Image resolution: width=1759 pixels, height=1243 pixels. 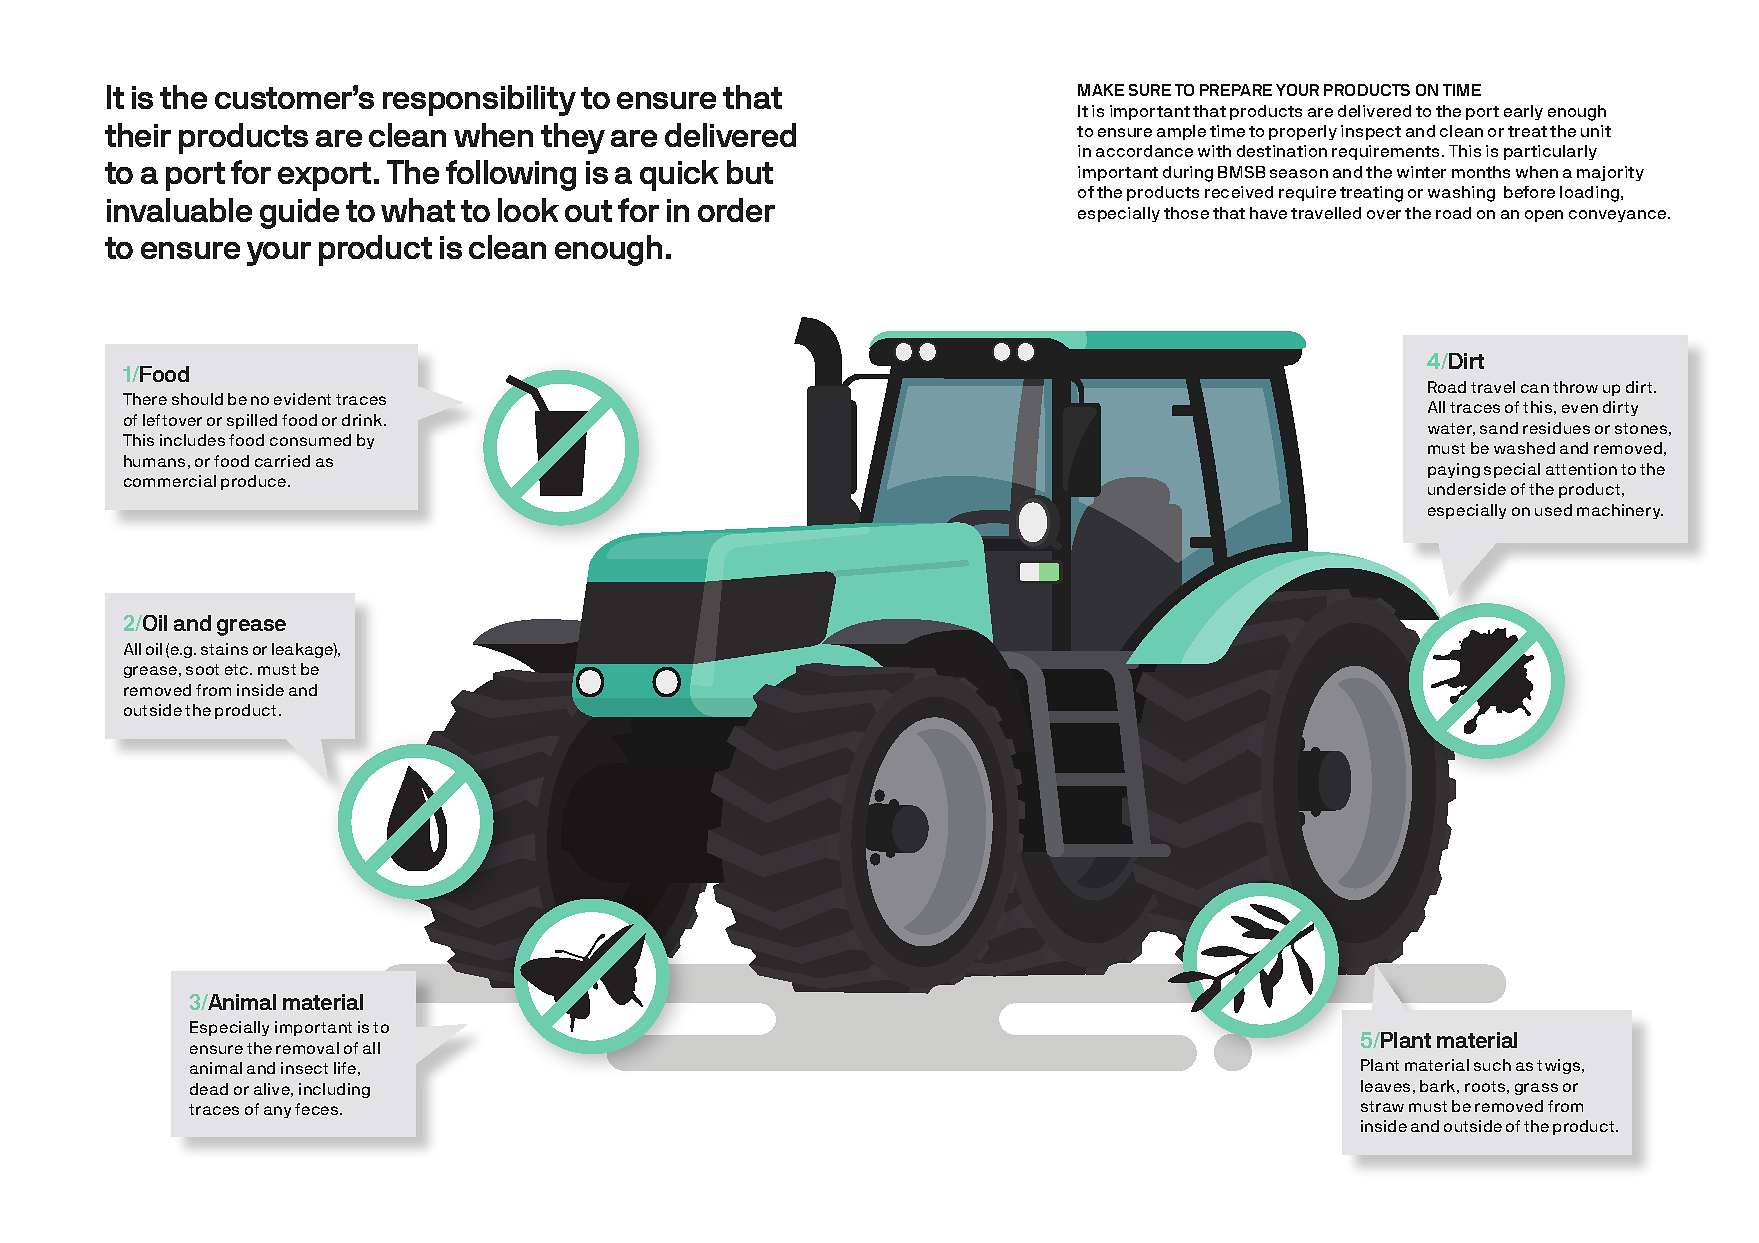 What do you see at coordinates (1499, 428) in the screenshot?
I see `sand` at bounding box center [1499, 428].
